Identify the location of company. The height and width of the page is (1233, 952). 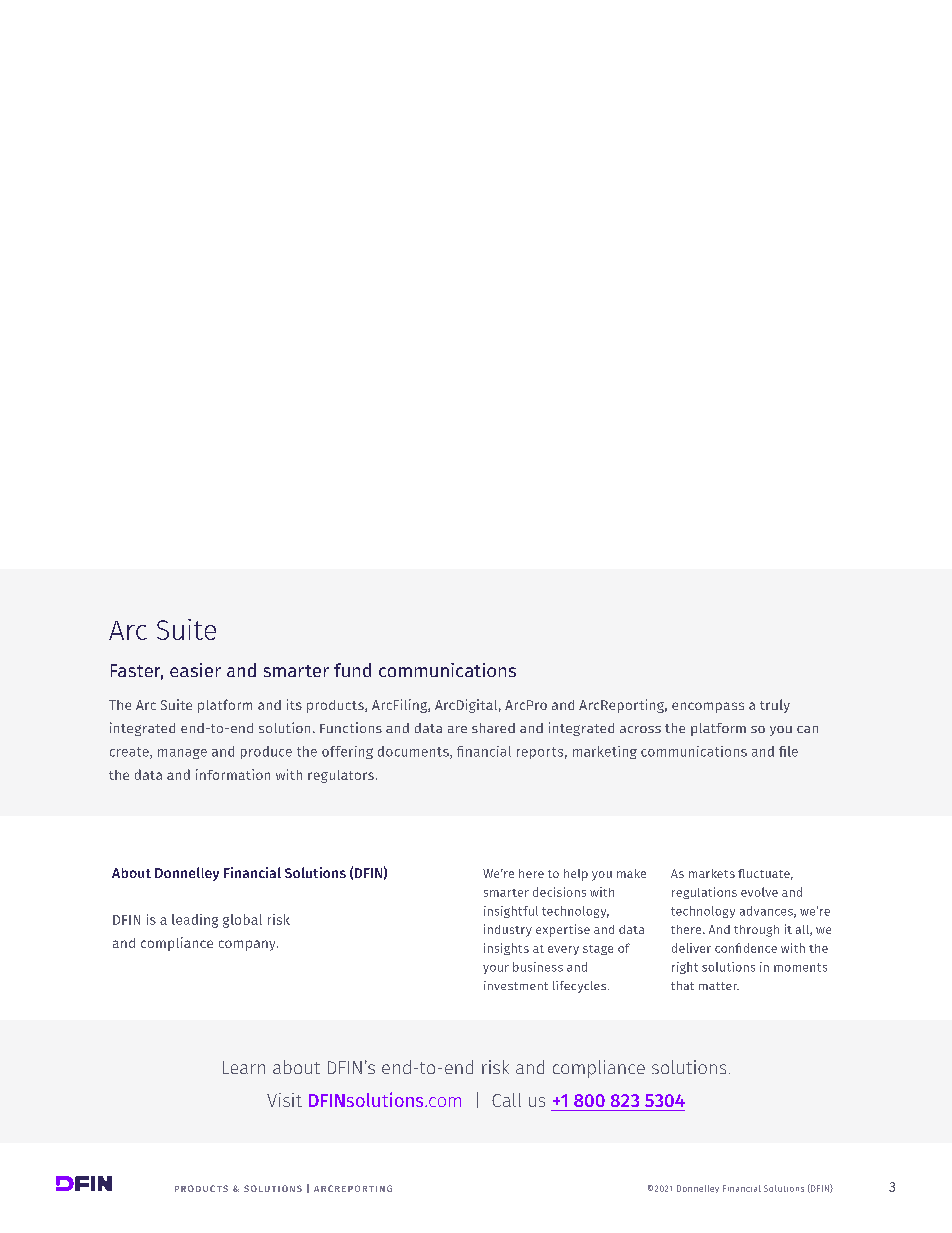
(248, 945).
